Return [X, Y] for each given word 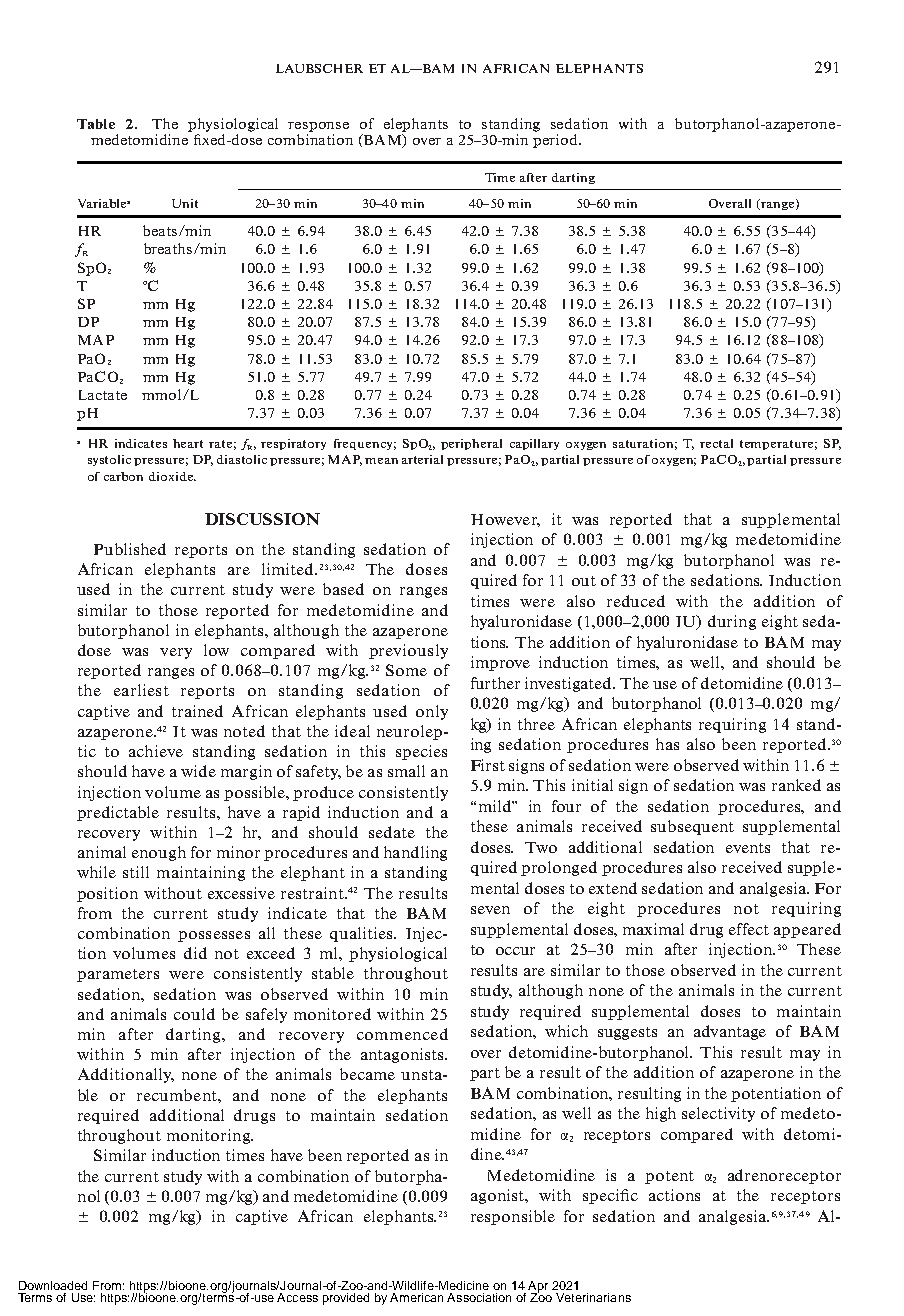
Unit [185, 203]
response [318, 127]
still [136, 872]
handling [415, 853]
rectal [716, 443]
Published [130, 549]
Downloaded [53, 1285]
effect [749, 929]
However [505, 520]
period [557, 141]
